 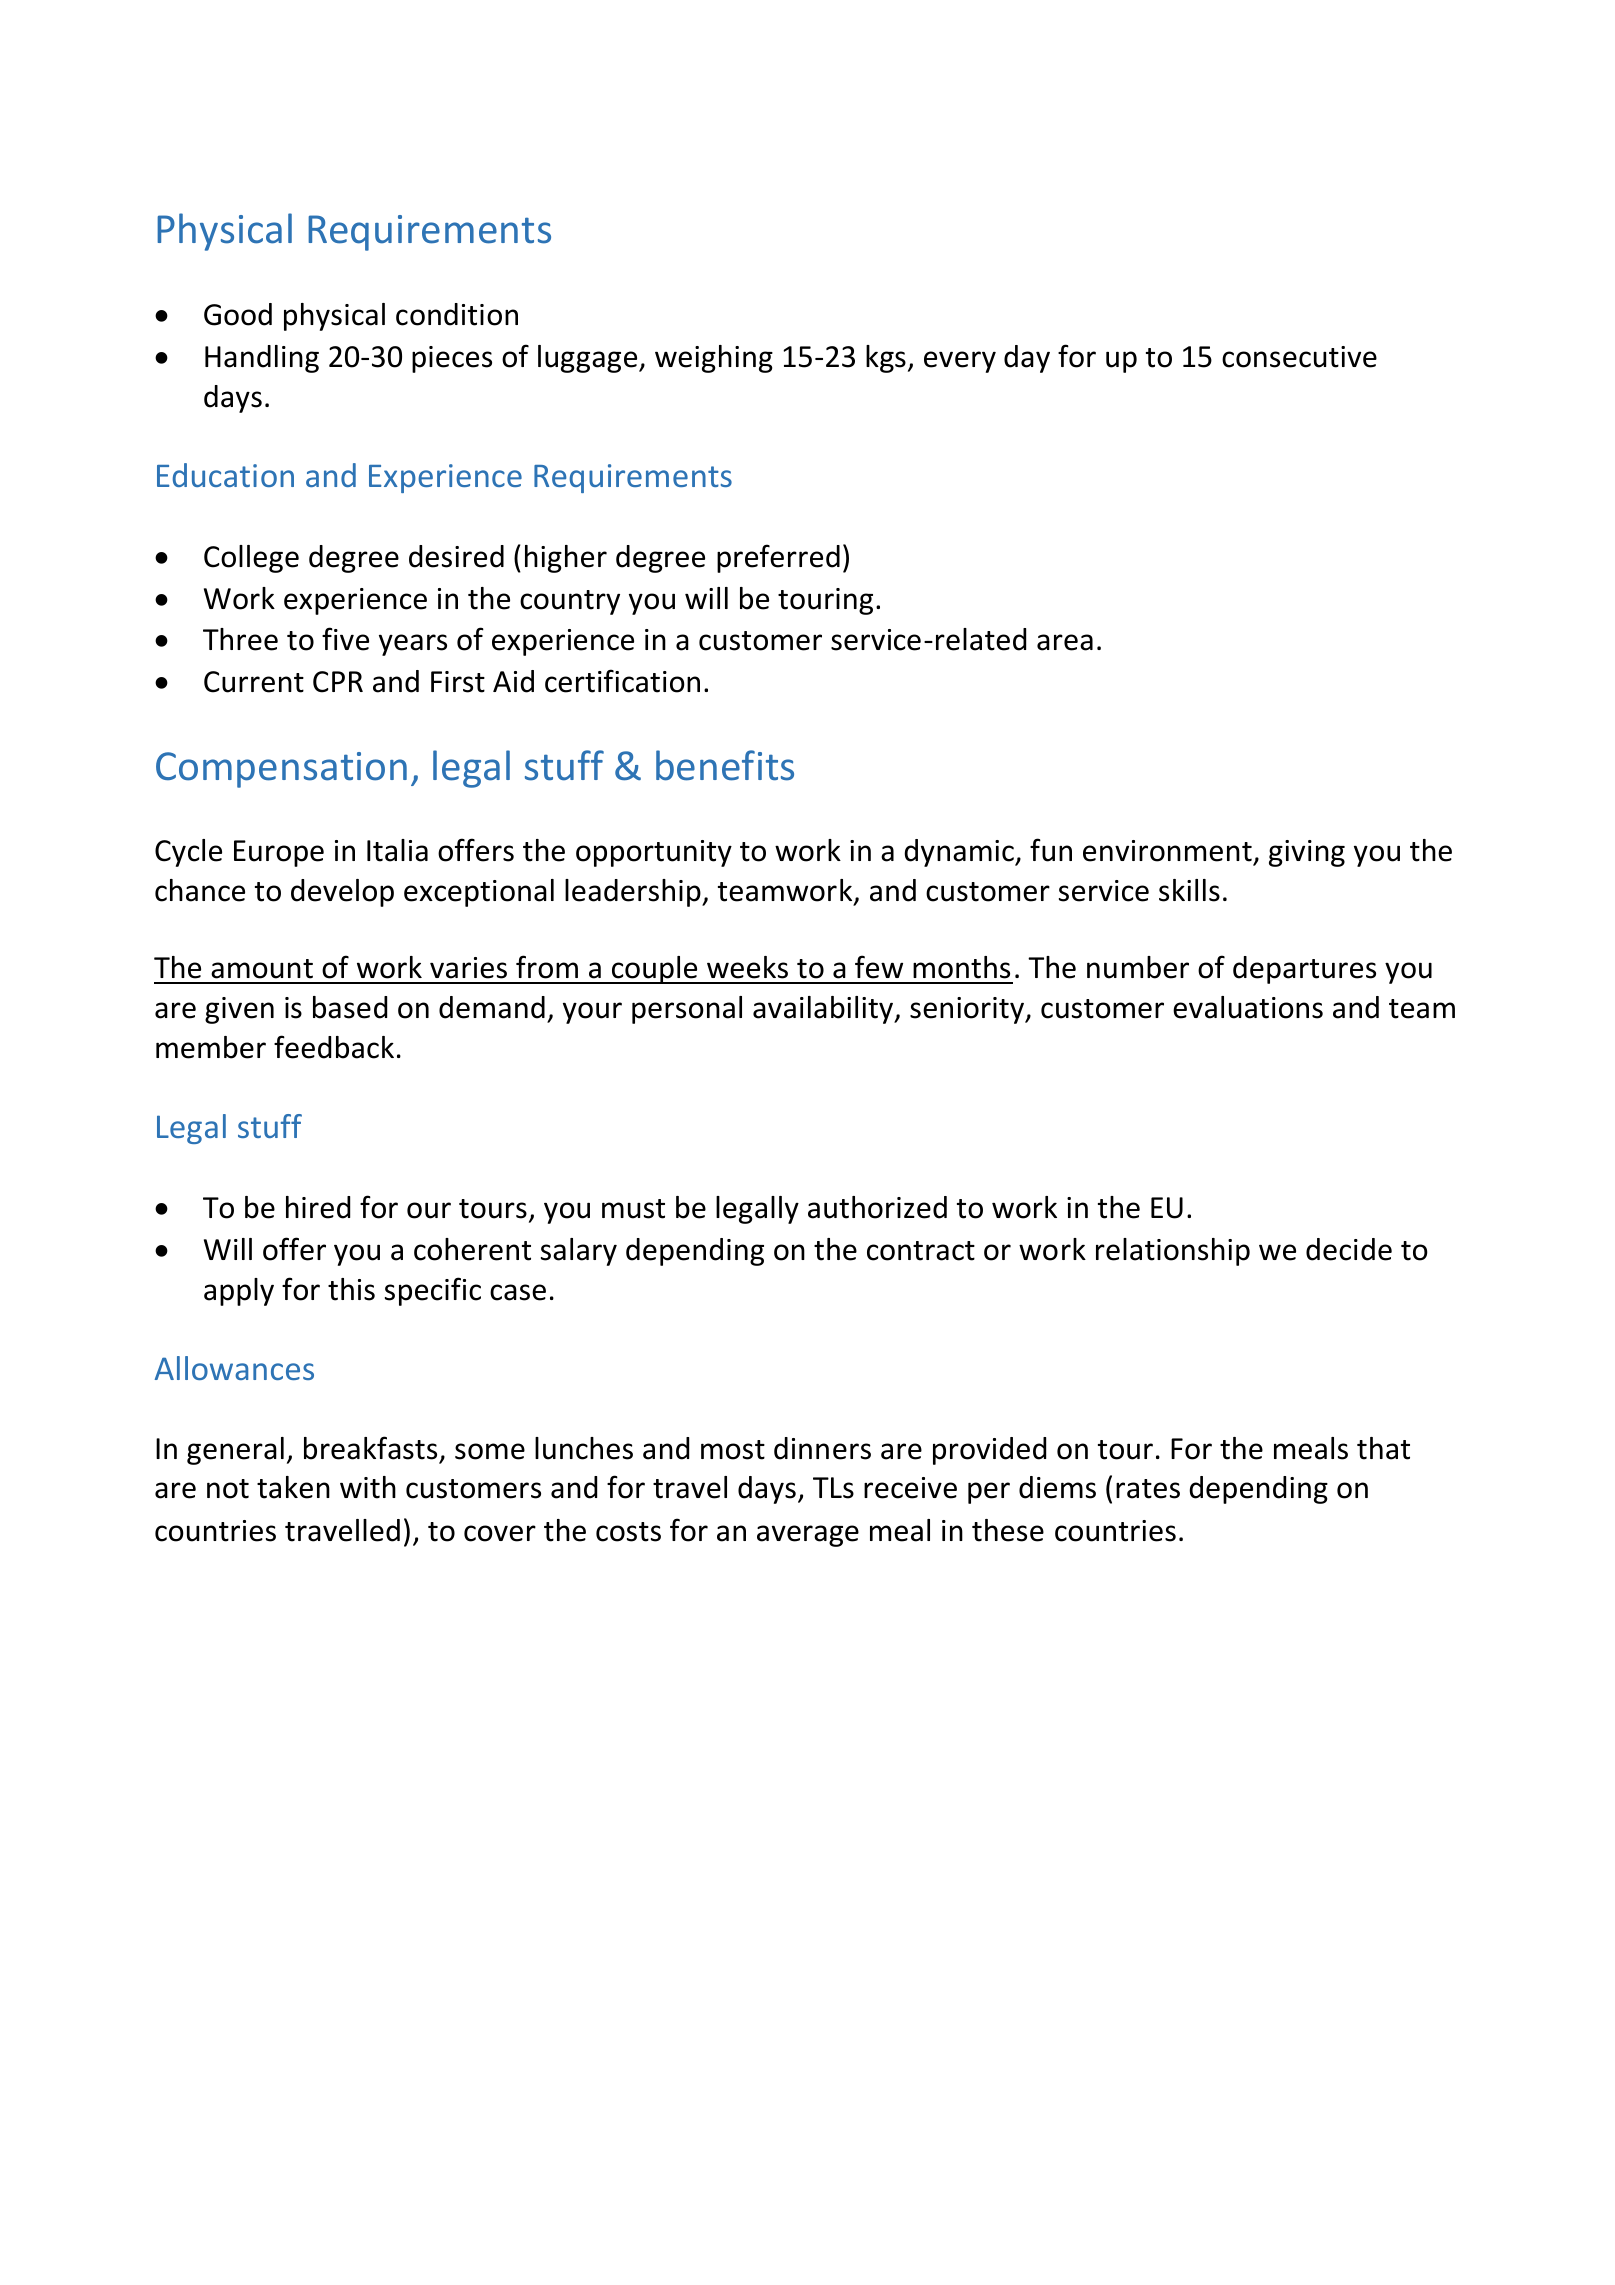 What do you see at coordinates (1189, 890) in the page?
I see `skills` at bounding box center [1189, 890].
